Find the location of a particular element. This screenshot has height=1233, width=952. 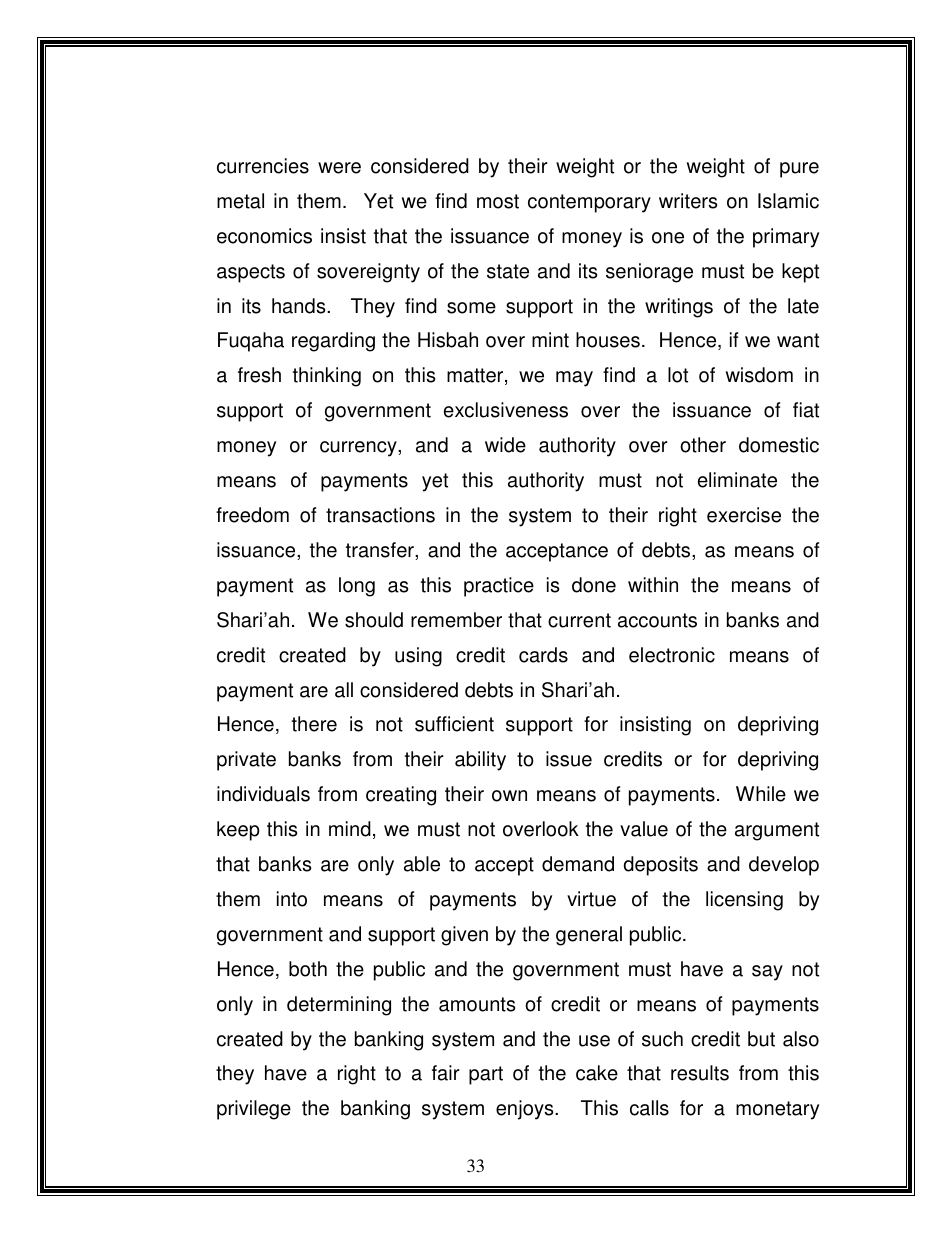

results is located at coordinates (700, 1073).
